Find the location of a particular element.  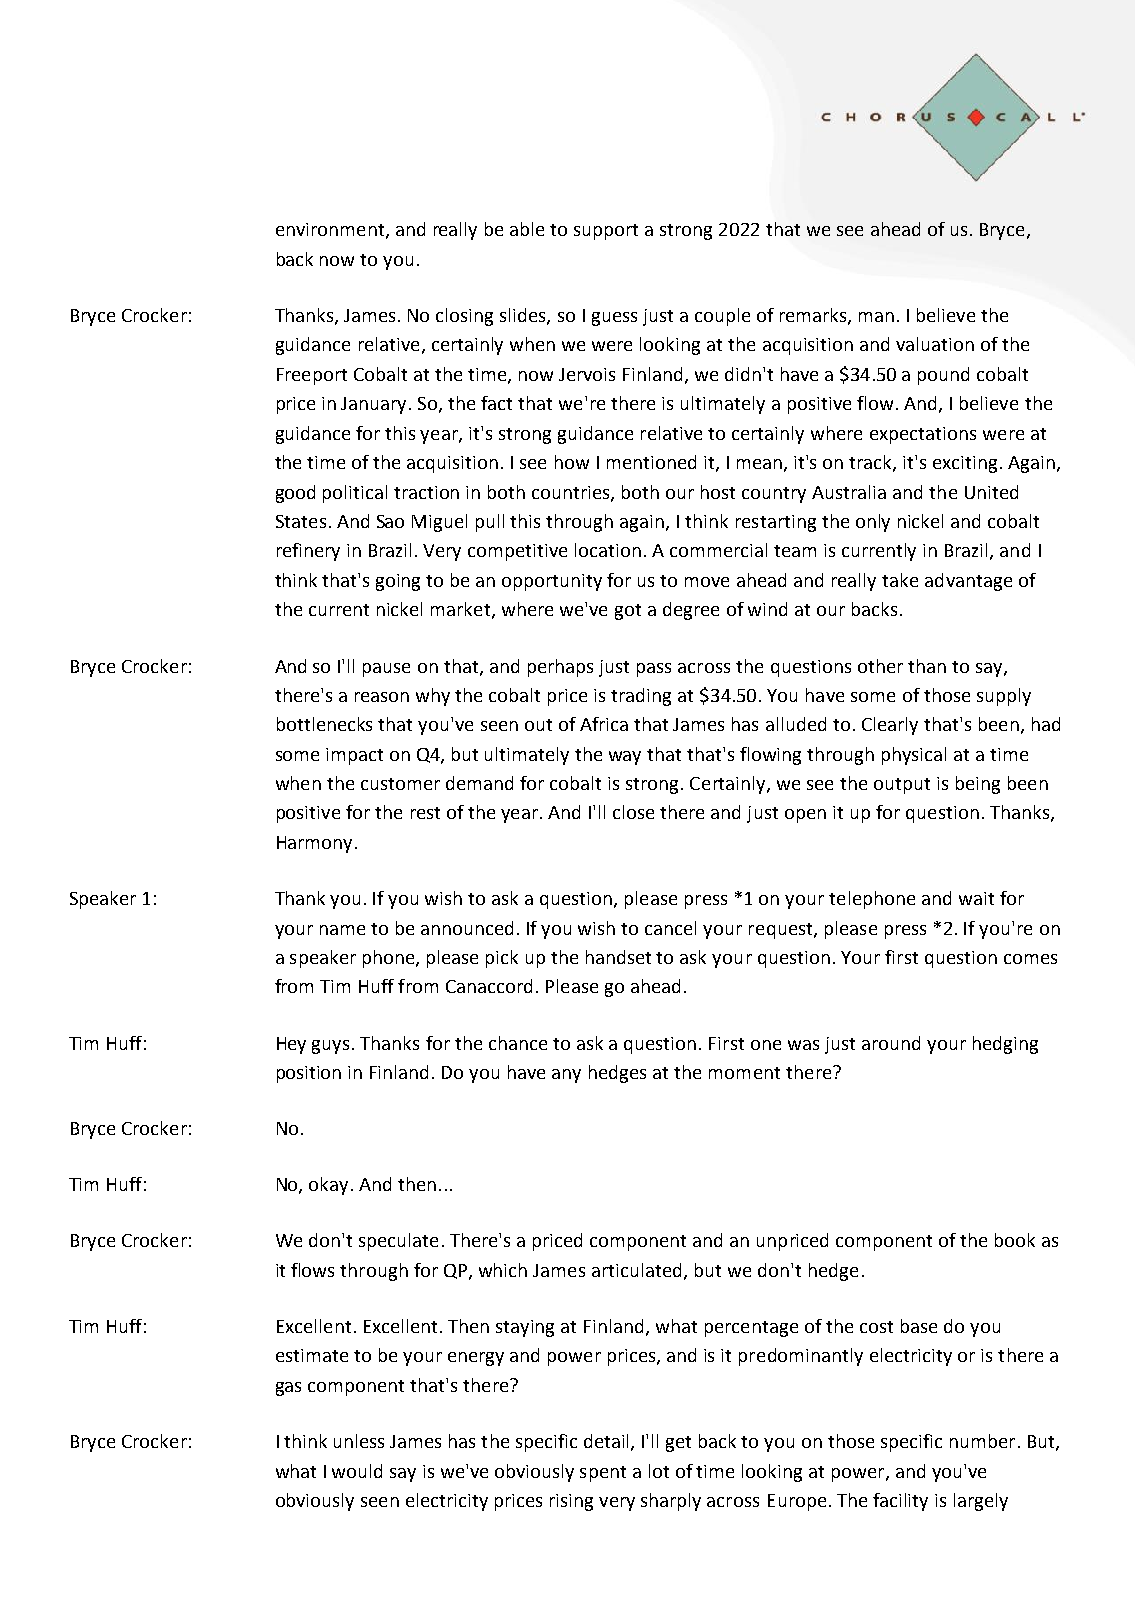

Harmony is located at coordinates (314, 844).
